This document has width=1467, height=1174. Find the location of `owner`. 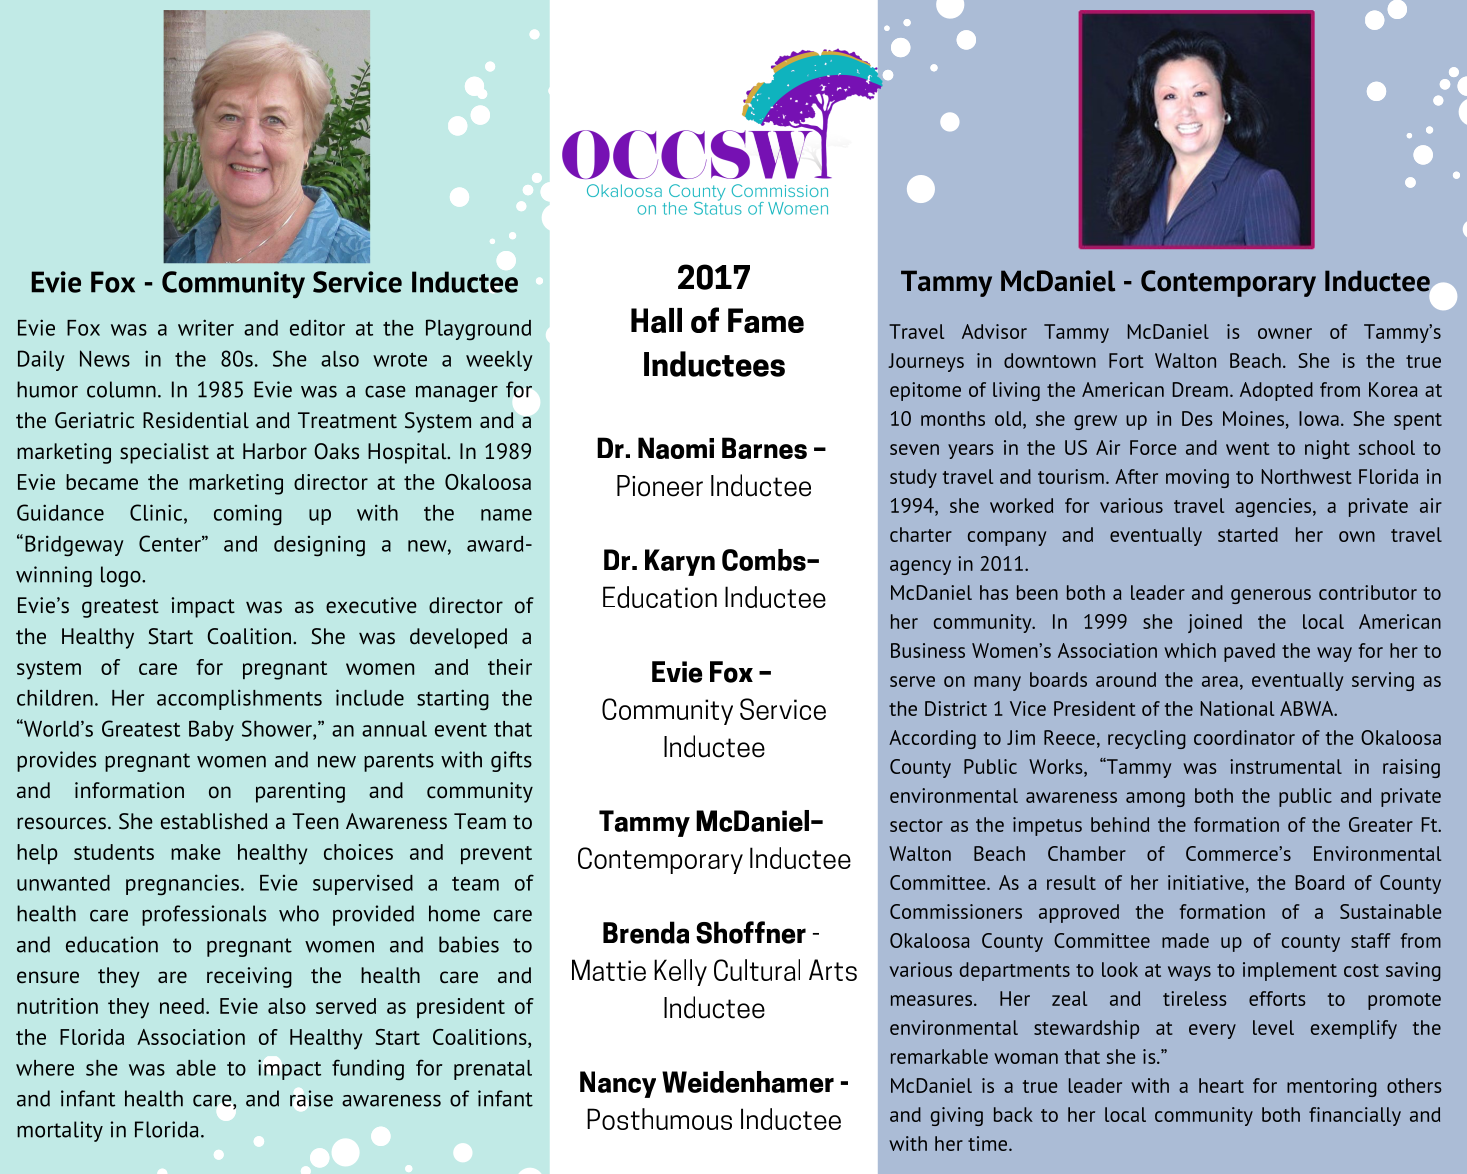

owner is located at coordinates (1285, 333).
